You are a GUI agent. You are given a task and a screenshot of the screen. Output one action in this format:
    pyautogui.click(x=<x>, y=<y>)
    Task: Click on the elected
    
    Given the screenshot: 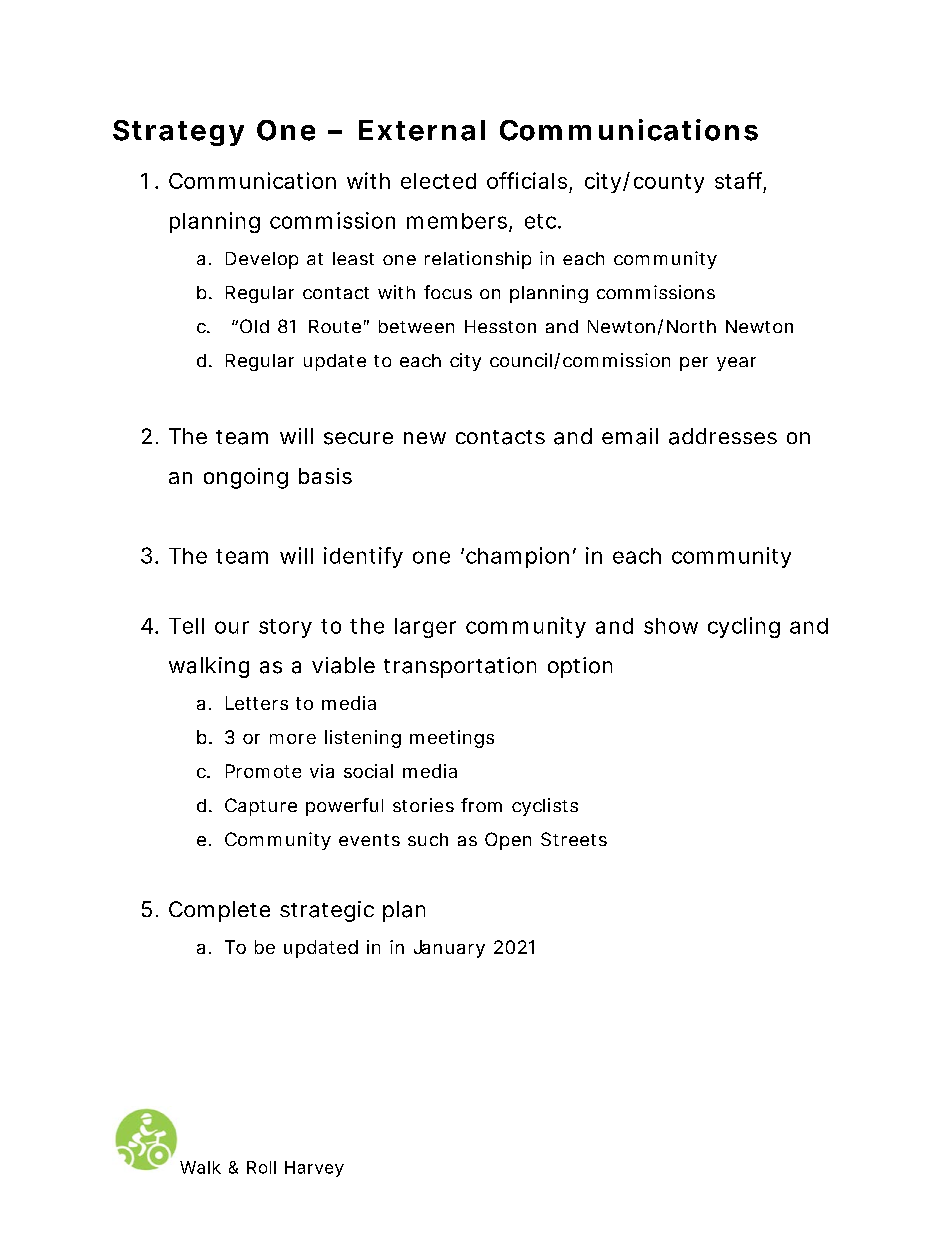 What is the action you would take?
    pyautogui.click(x=438, y=181)
